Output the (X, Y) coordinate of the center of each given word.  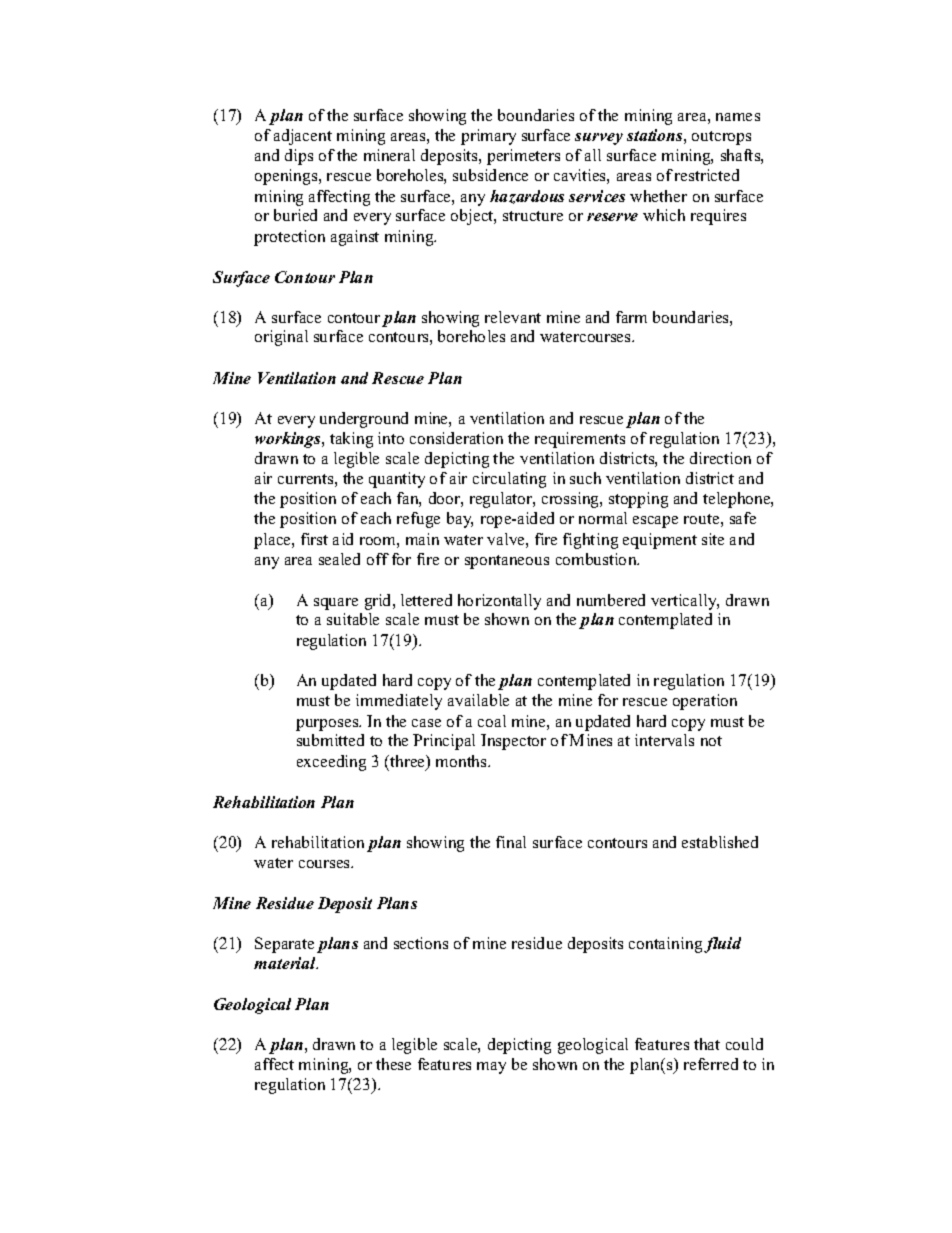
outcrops (721, 138)
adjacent (303, 137)
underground (364, 420)
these (393, 1064)
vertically (685, 602)
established (720, 842)
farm (631, 317)
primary (488, 137)
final (511, 842)
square (336, 604)
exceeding (331, 763)
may (491, 1068)
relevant (513, 317)
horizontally (499, 602)
